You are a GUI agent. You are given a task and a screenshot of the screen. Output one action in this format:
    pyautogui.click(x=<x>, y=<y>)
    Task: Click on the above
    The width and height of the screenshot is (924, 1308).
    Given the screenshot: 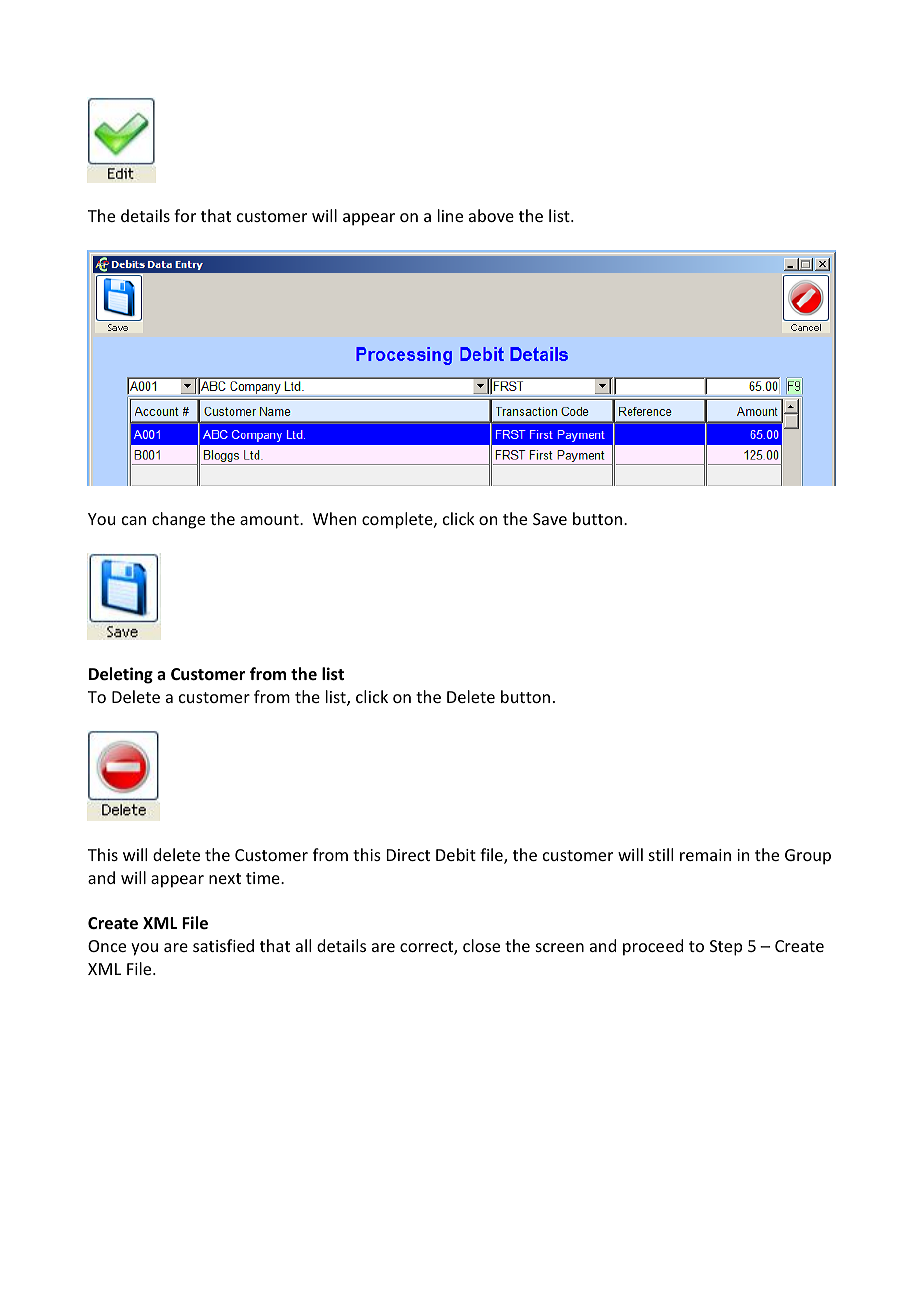 What is the action you would take?
    pyautogui.click(x=491, y=215)
